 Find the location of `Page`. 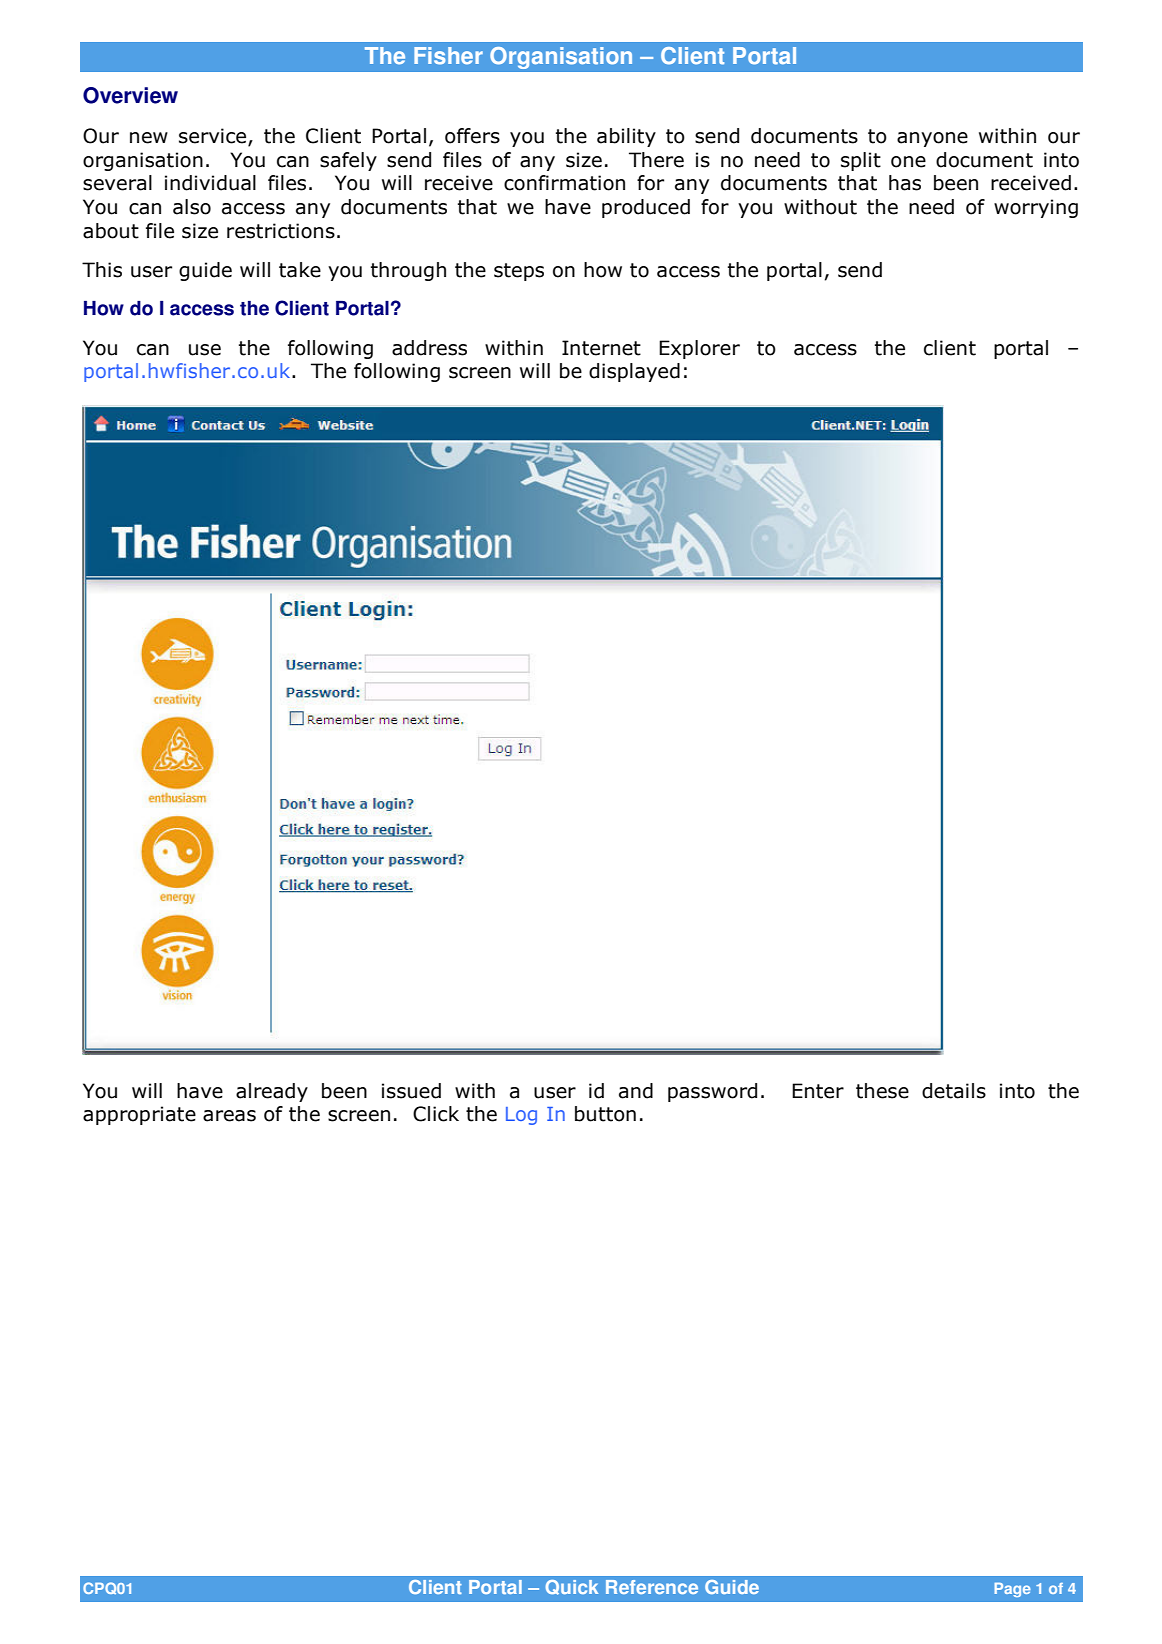

Page is located at coordinates (1012, 1590).
